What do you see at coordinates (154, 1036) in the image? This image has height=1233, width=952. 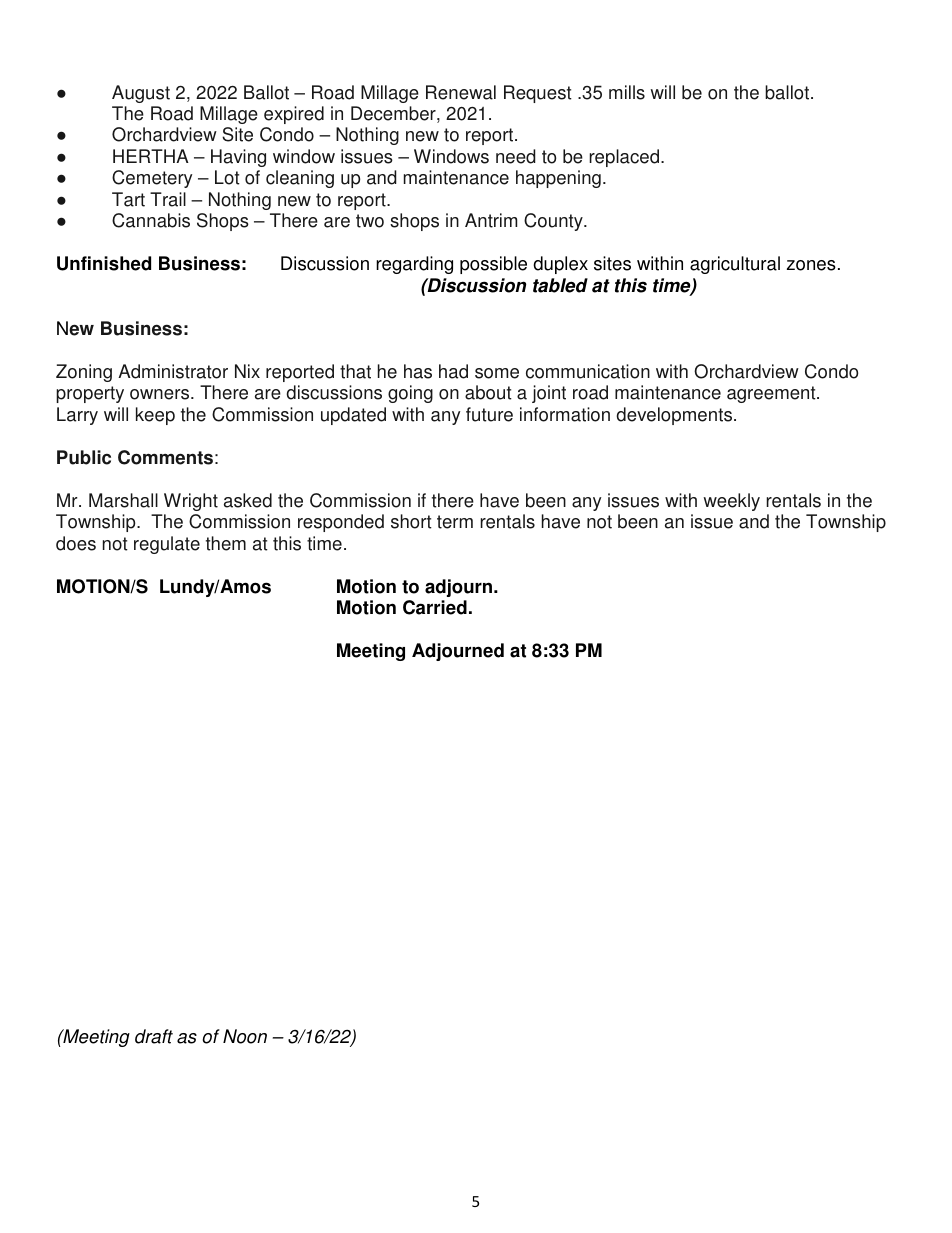 I see `draft` at bounding box center [154, 1036].
